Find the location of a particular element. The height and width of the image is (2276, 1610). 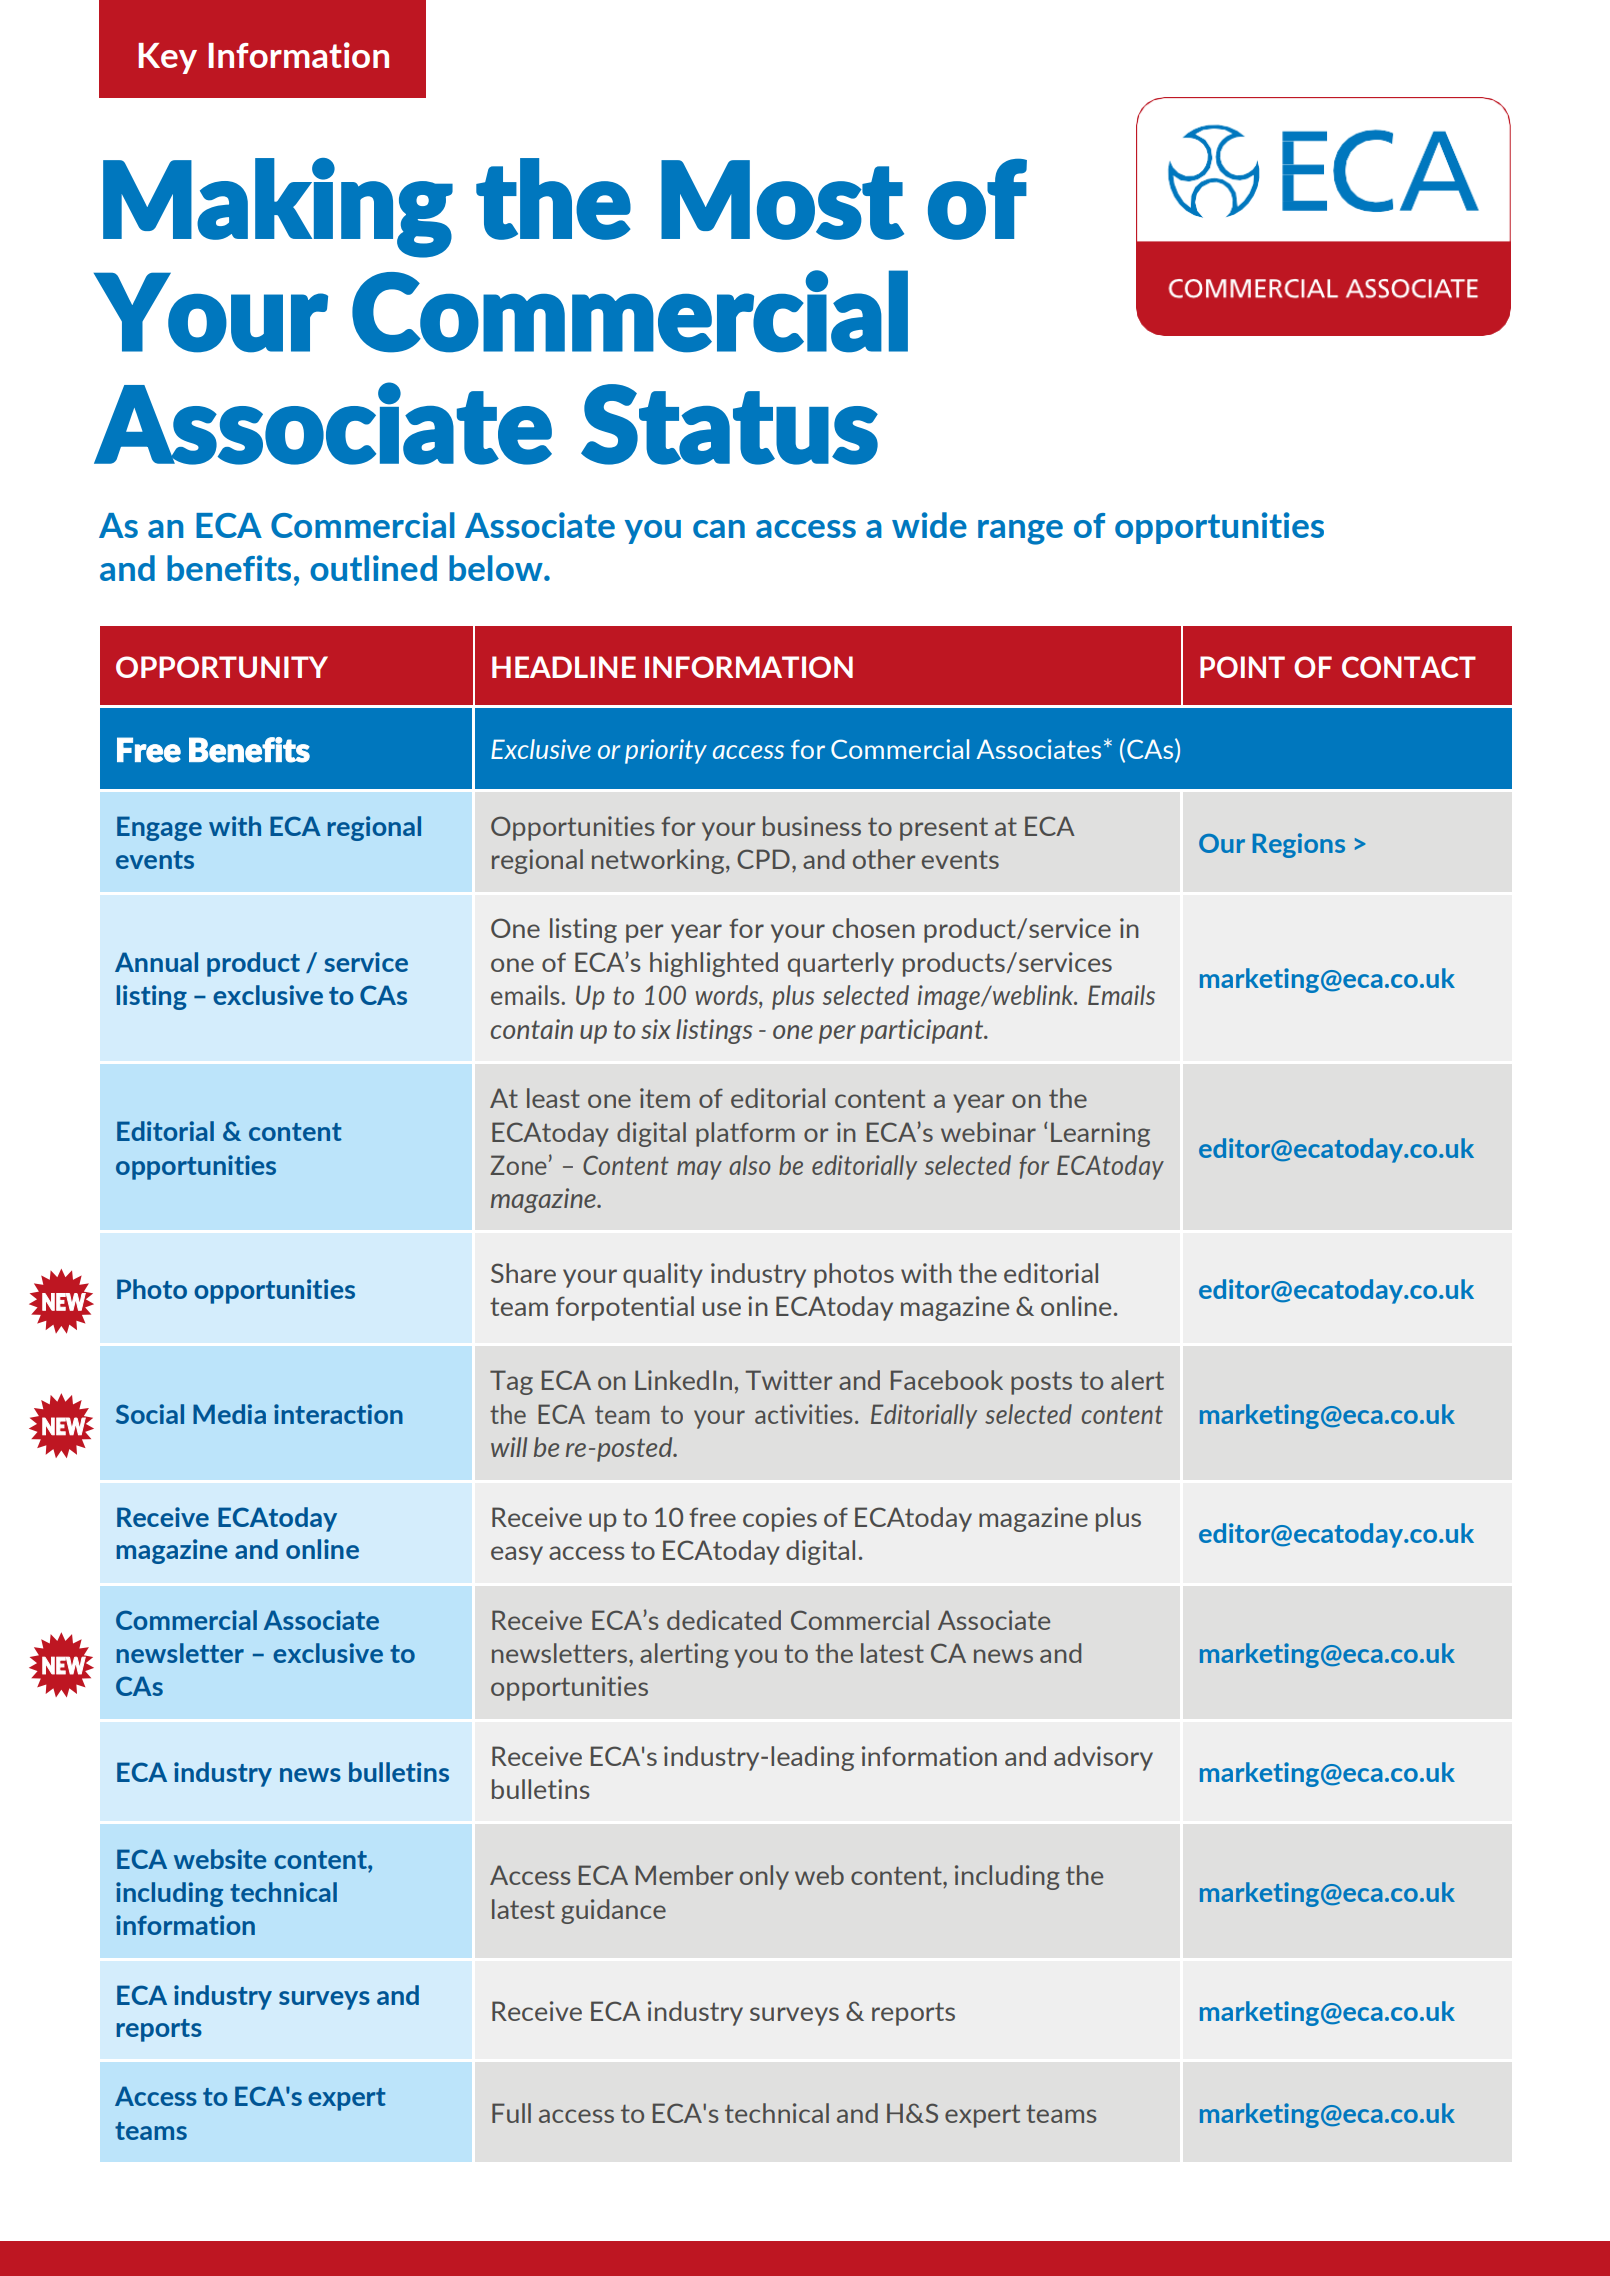

Status is located at coordinates (729, 424).
